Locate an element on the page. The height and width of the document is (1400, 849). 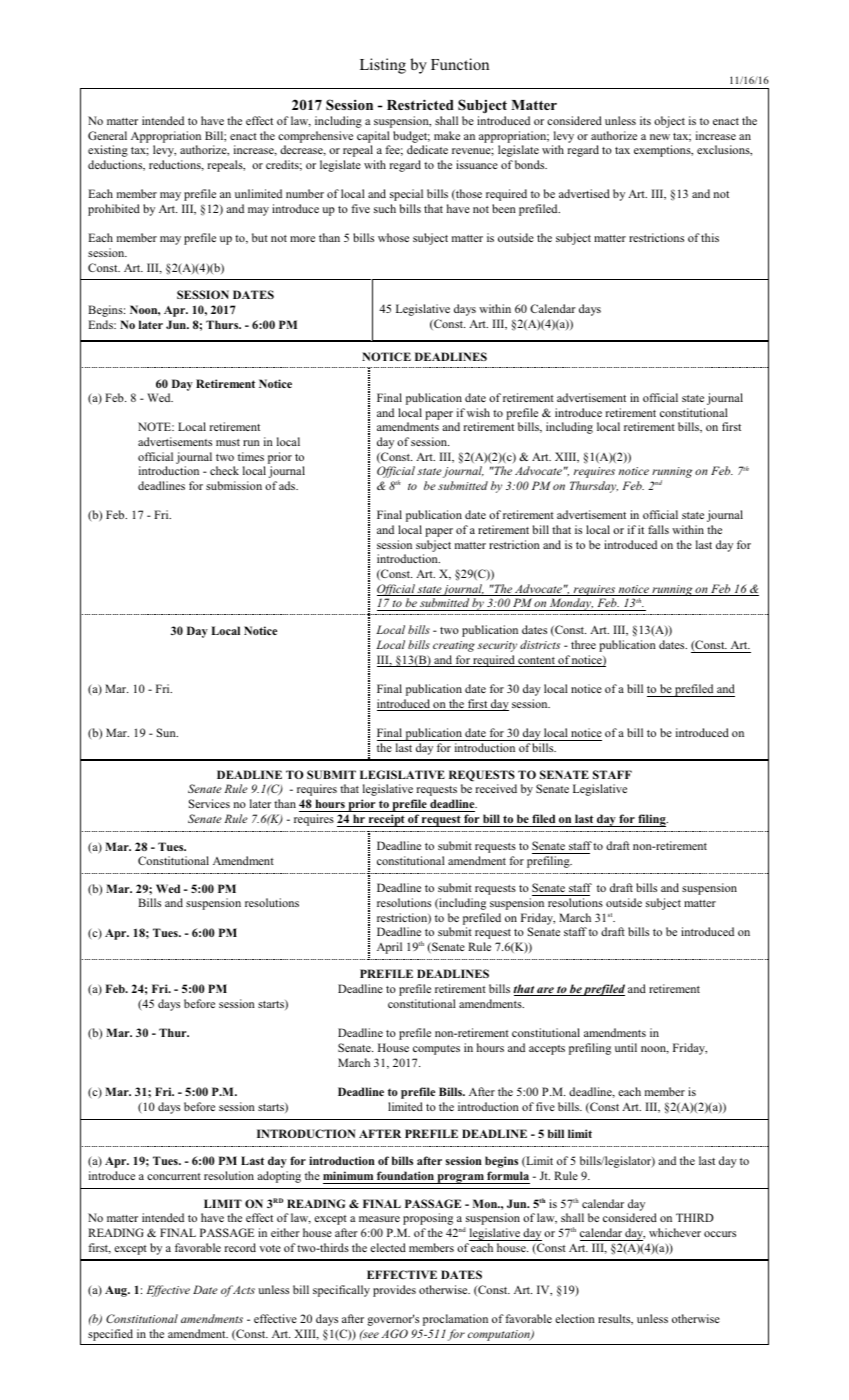
Restricted is located at coordinates (420, 104).
